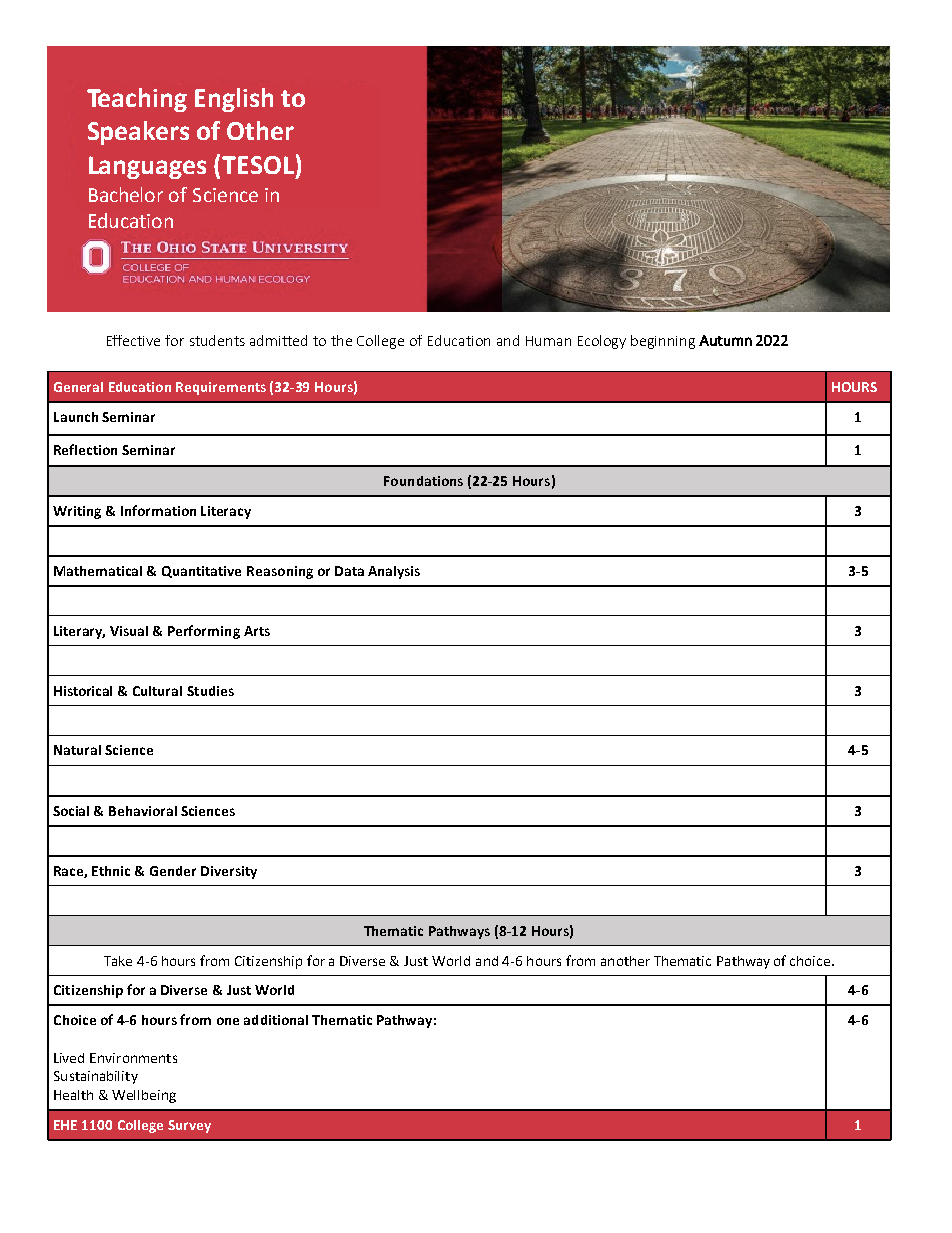 This screenshot has width=952, height=1233. What do you see at coordinates (423, 481) in the screenshot?
I see `Foundations` at bounding box center [423, 481].
